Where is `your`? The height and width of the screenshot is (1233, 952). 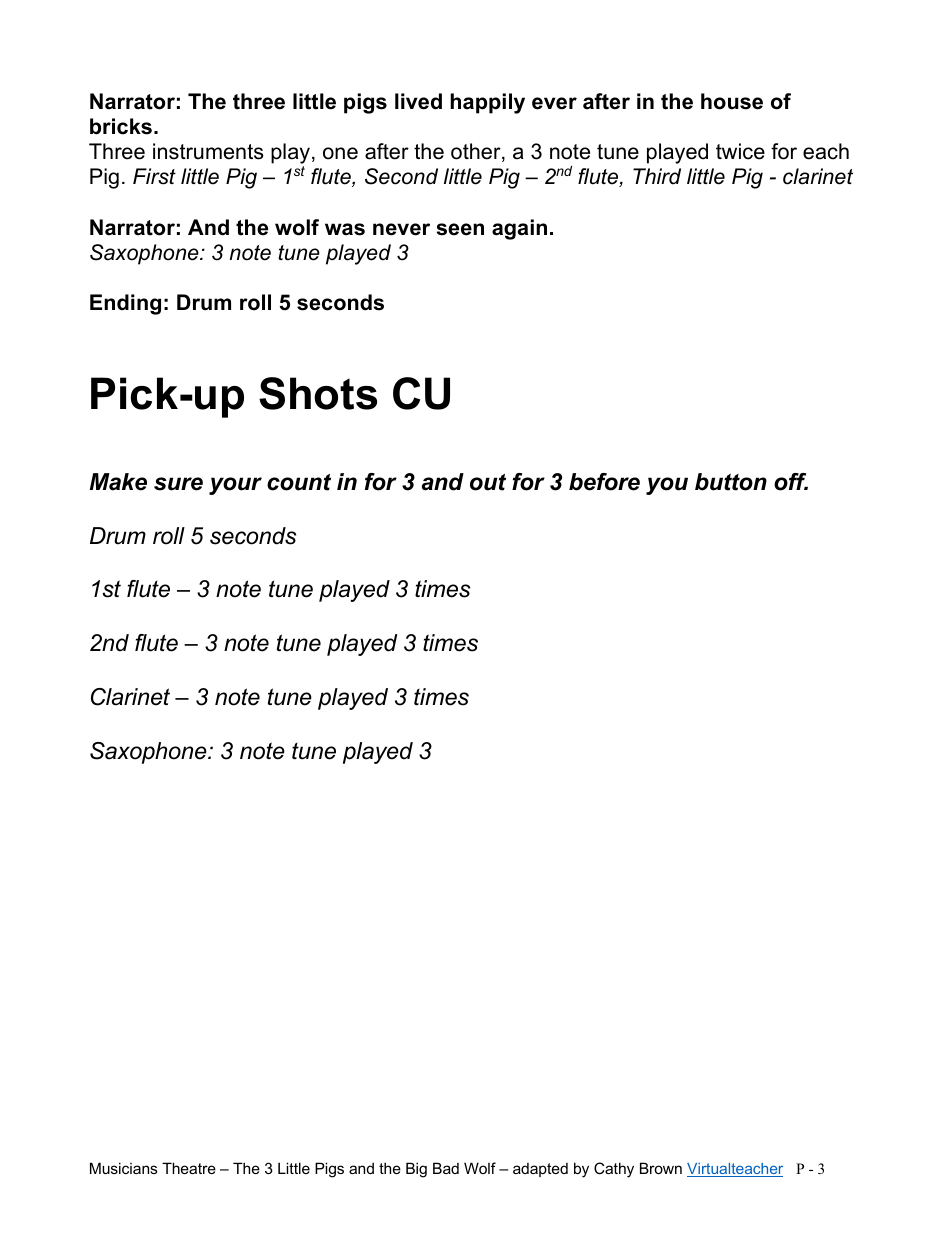
your is located at coordinates (235, 486).
